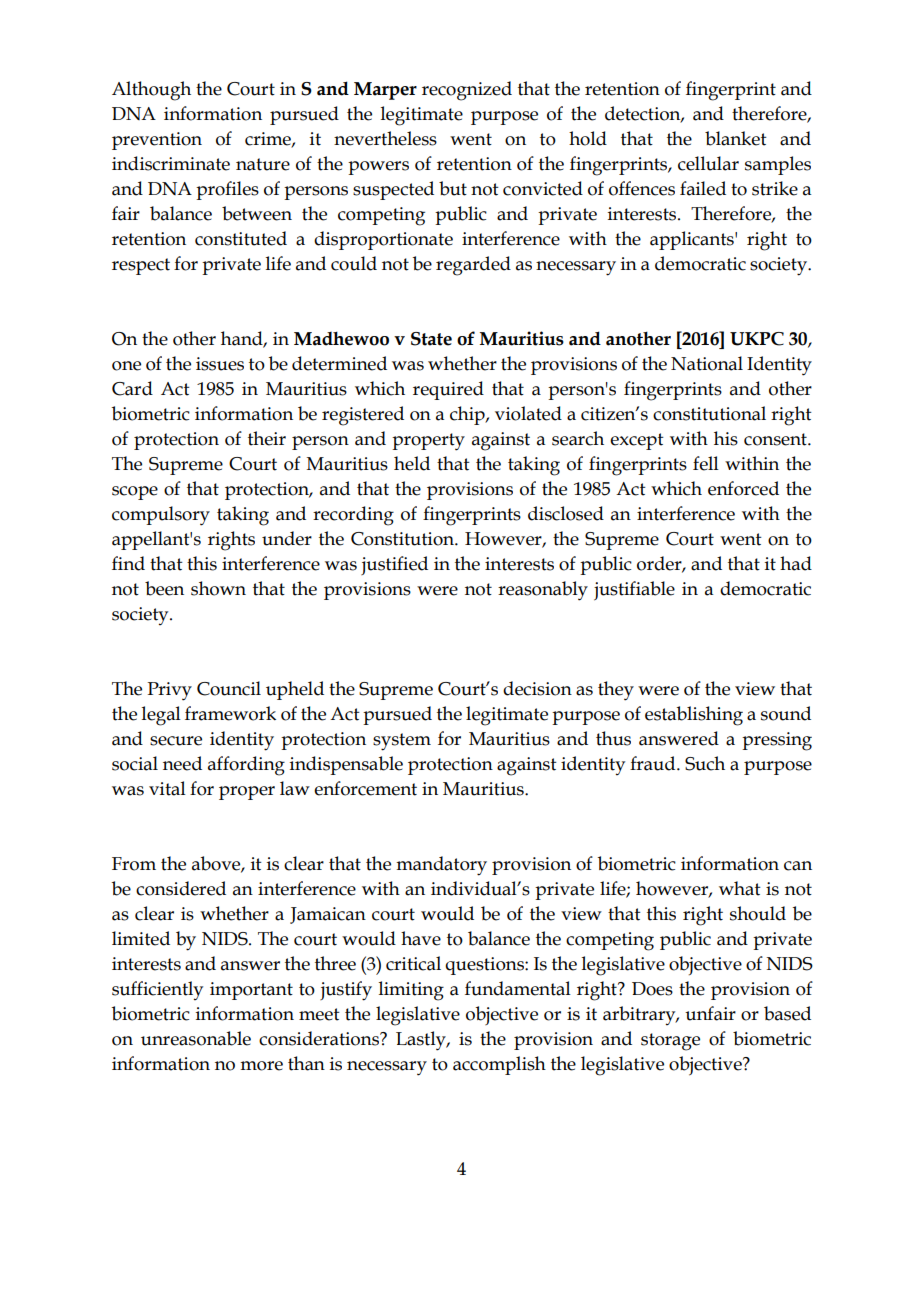 The width and height of the image is (924, 1308). Describe the element at coordinates (402, 742) in the image. I see `system` at that location.
